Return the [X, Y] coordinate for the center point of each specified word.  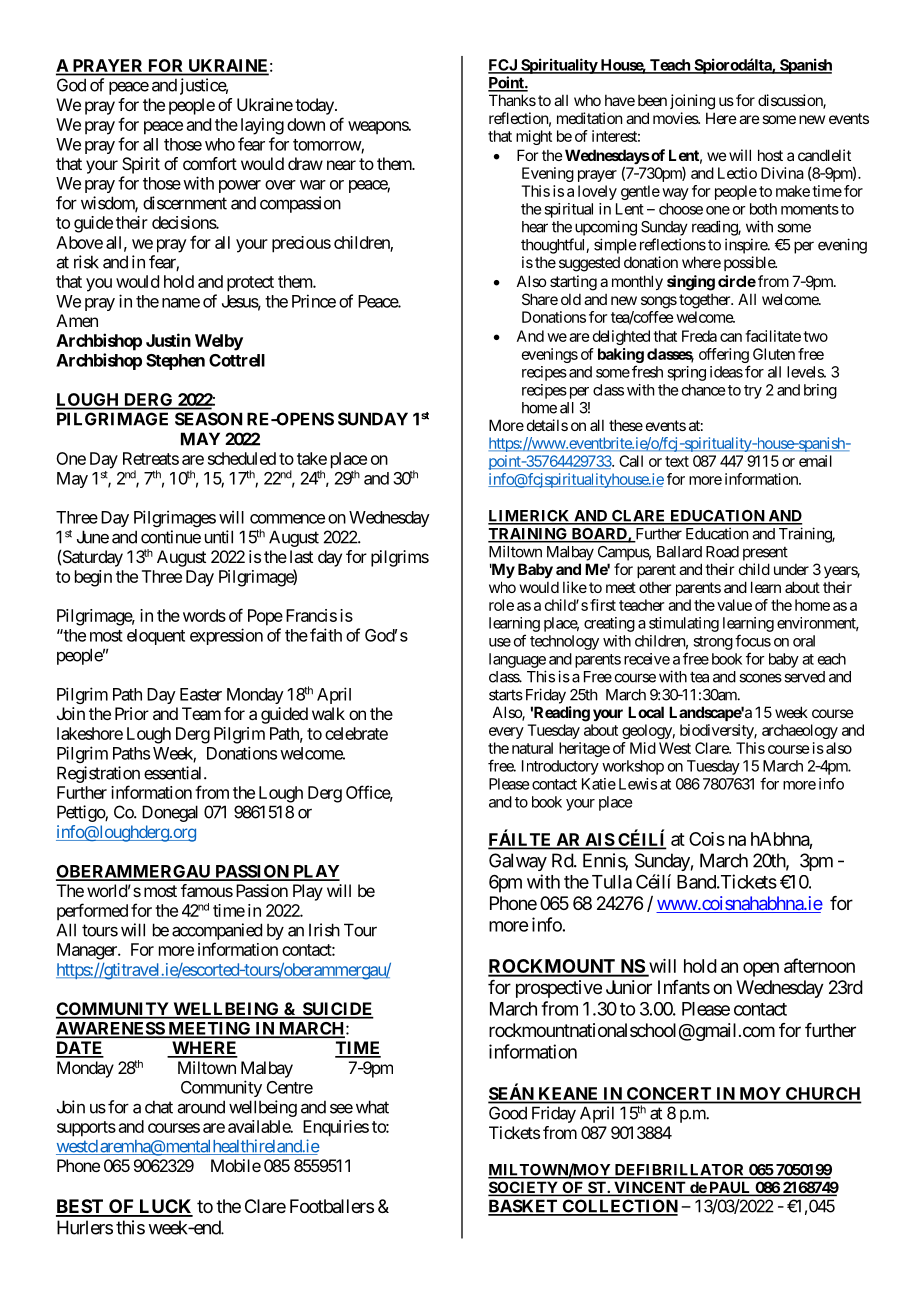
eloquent [156, 637]
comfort [210, 163]
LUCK [165, 1207]
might [534, 137]
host [770, 155]
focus [753, 640]
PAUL [730, 1189]
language [517, 660]
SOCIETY [524, 1188]
